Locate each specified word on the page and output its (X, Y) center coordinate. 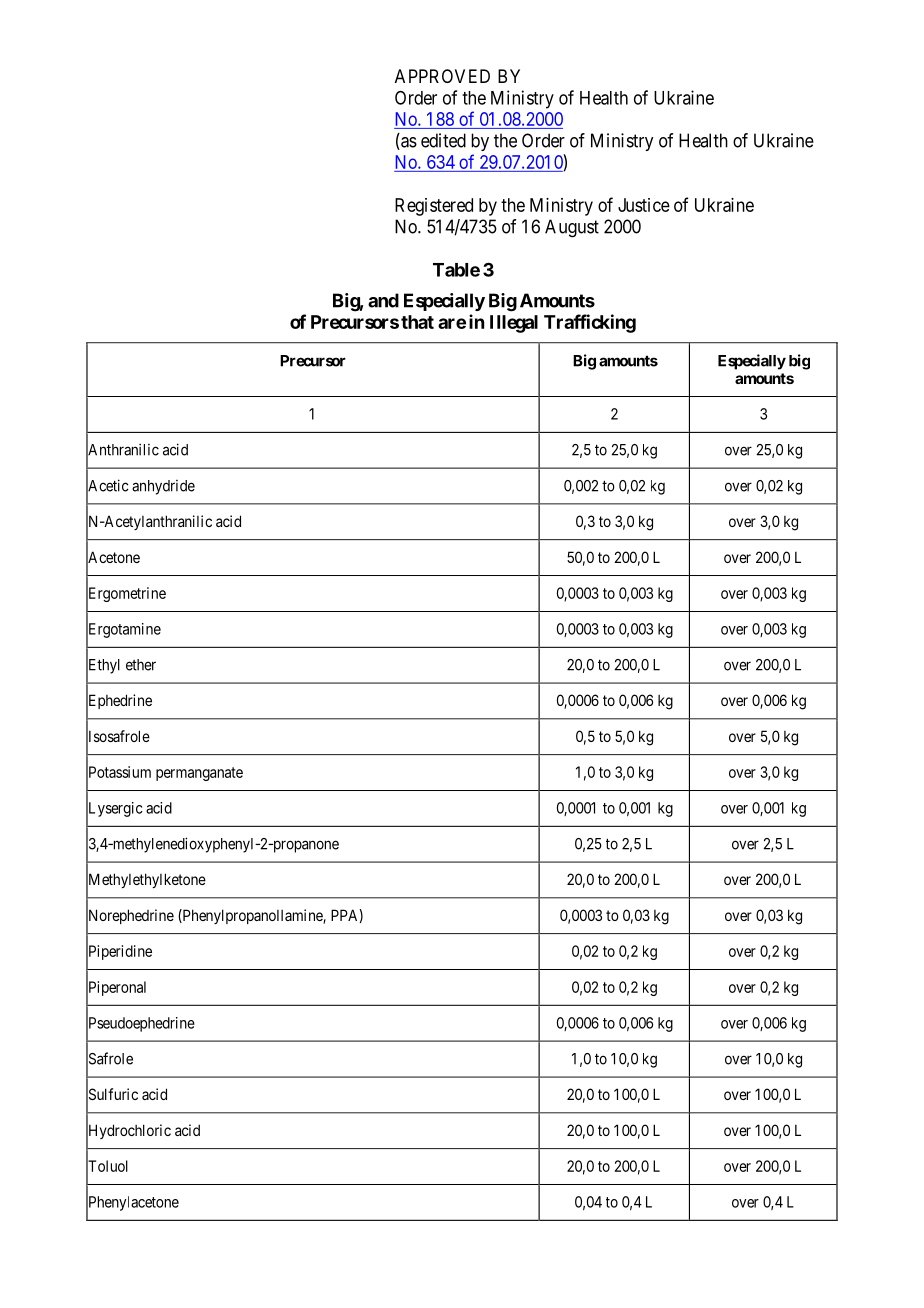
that (417, 322)
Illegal (514, 324)
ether (141, 665)
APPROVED (442, 76)
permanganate (199, 774)
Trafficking (590, 323)
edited (443, 140)
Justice (644, 205)
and (383, 300)
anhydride (163, 487)
